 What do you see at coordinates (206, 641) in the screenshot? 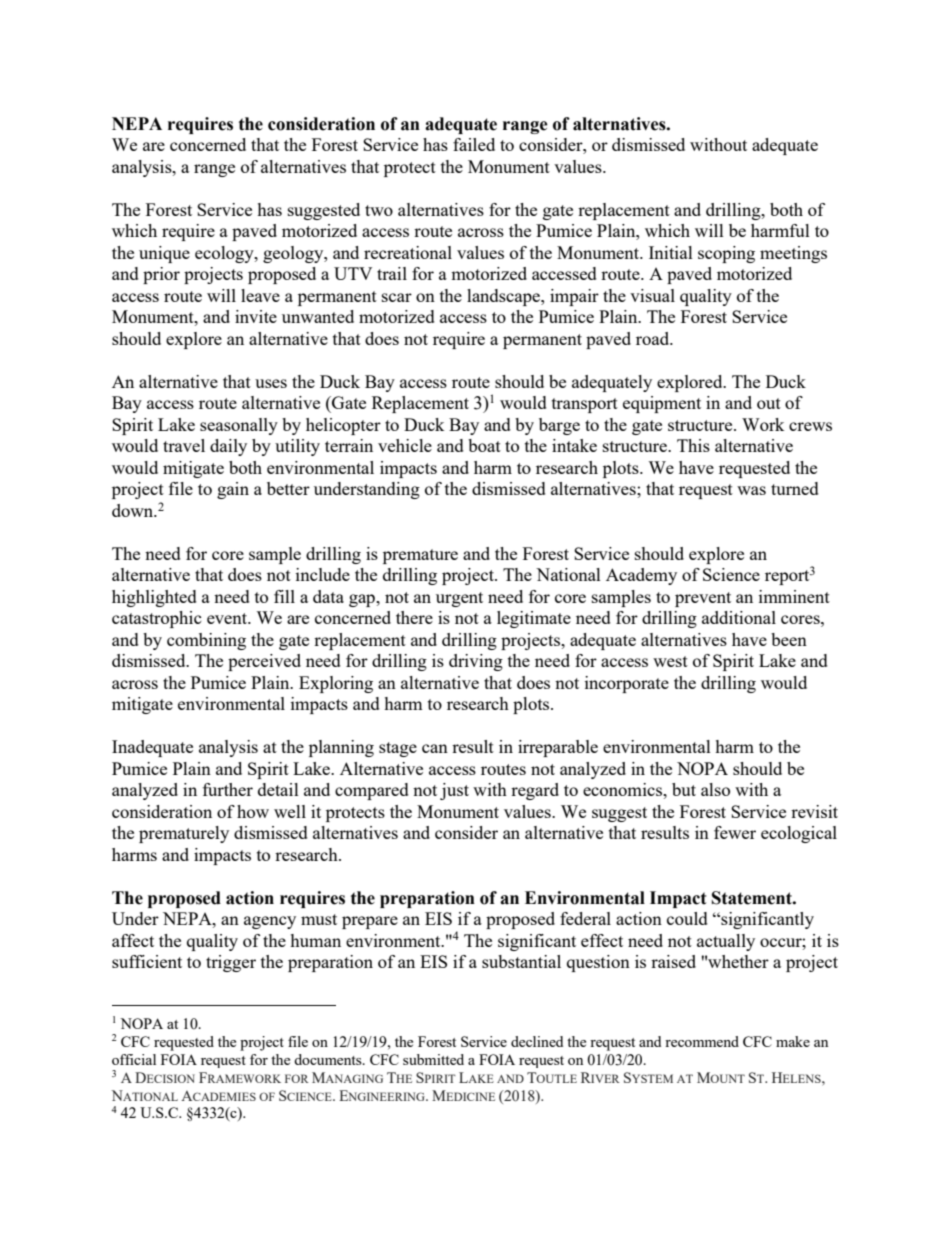
I see `combining` at bounding box center [206, 641].
